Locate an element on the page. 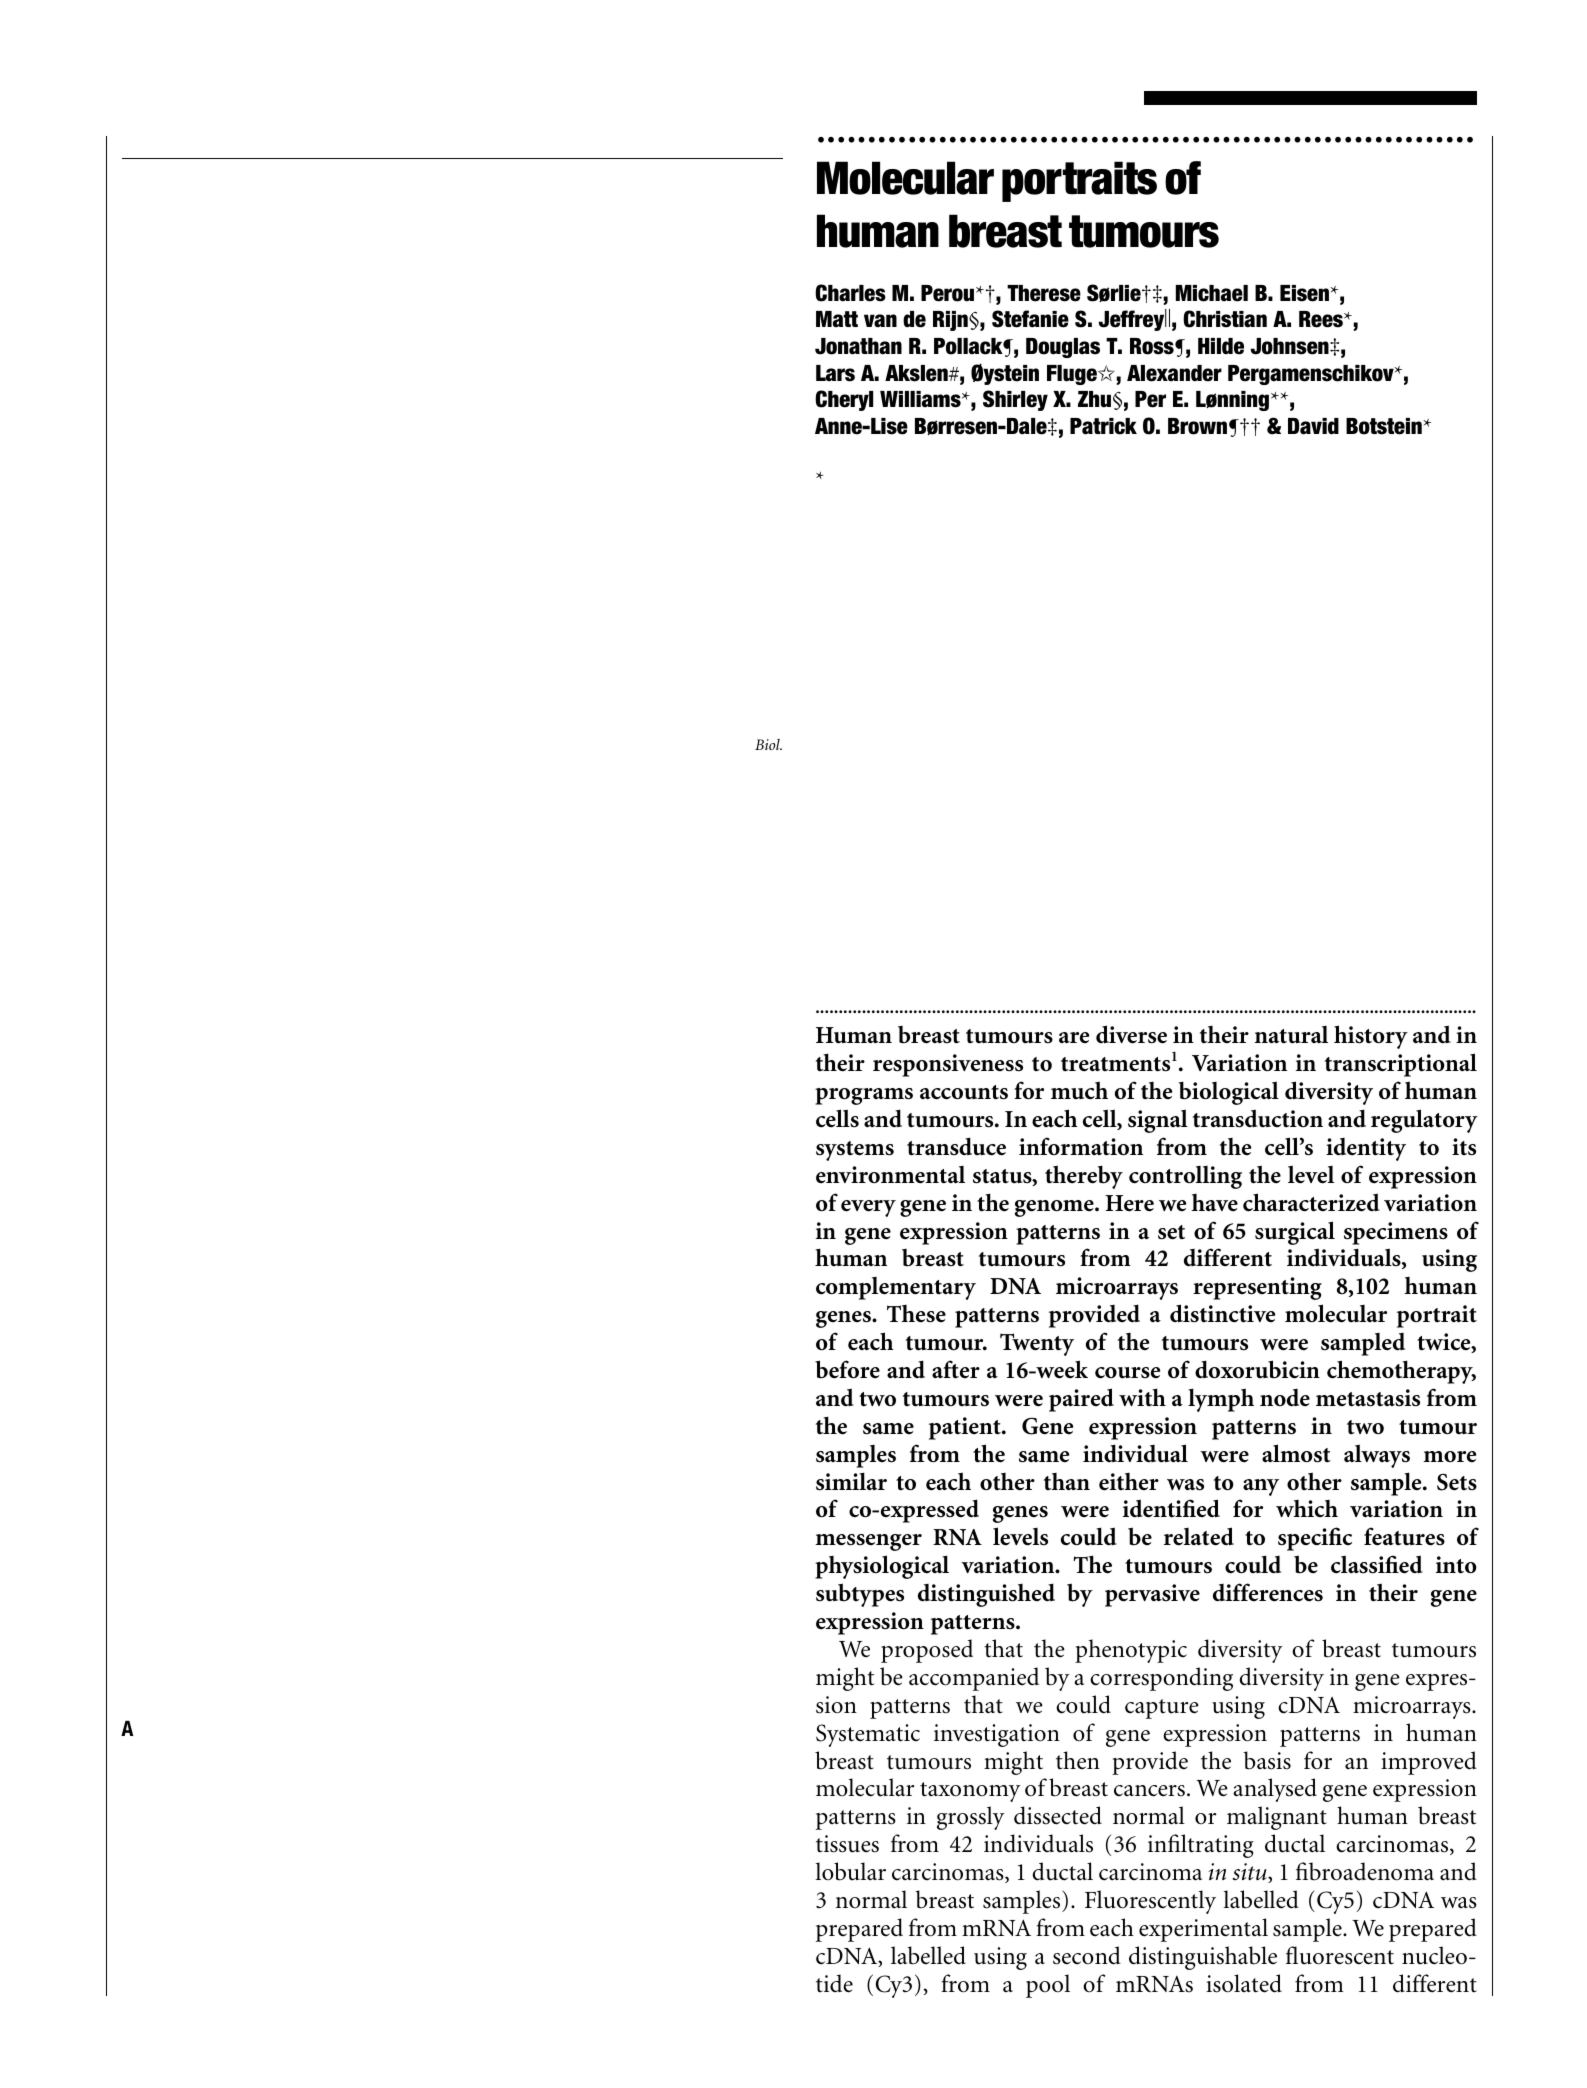 Image resolution: width=1587 pixels, height=2088 pixels. David is located at coordinates (1313, 426).
